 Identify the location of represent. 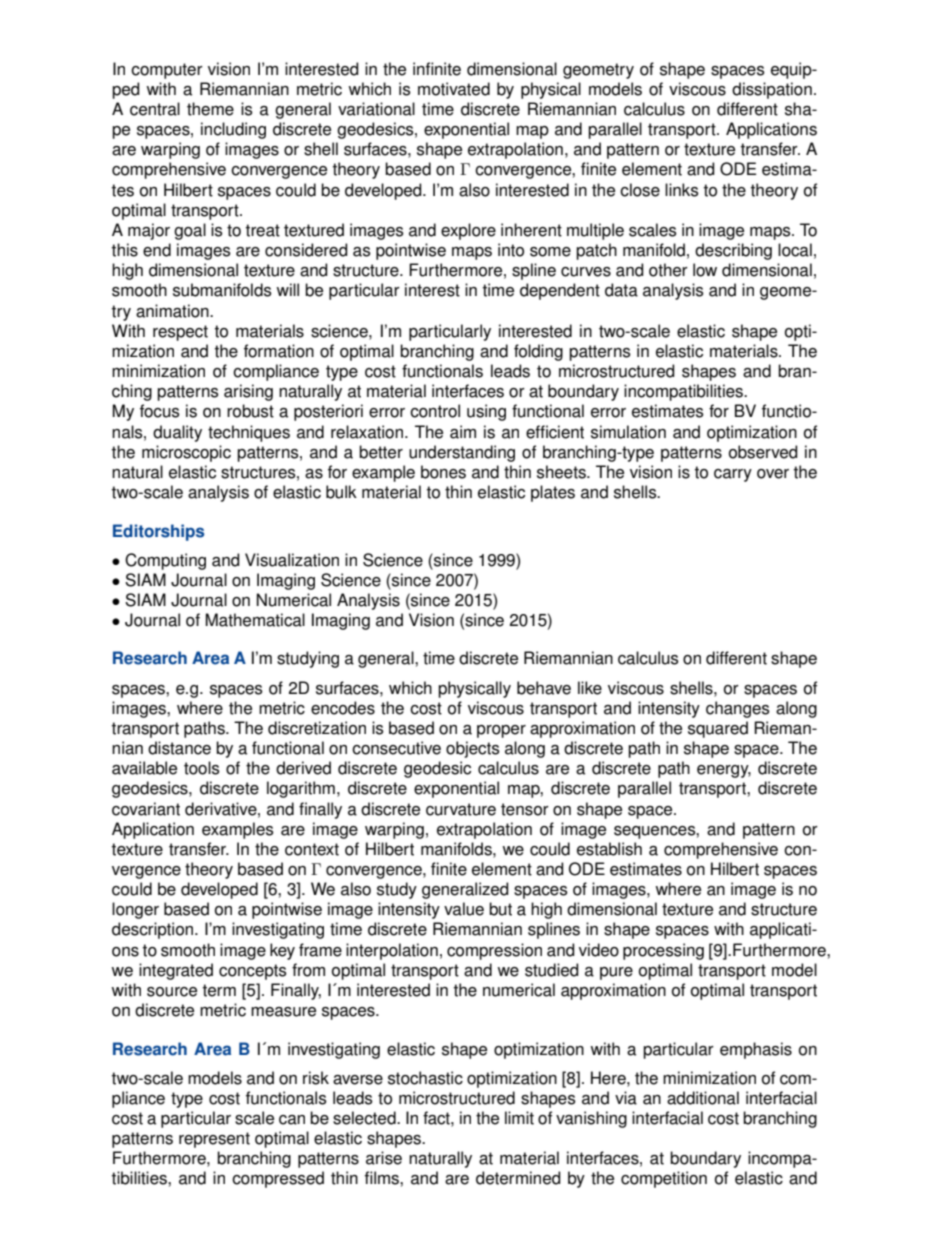
(214, 1140).
